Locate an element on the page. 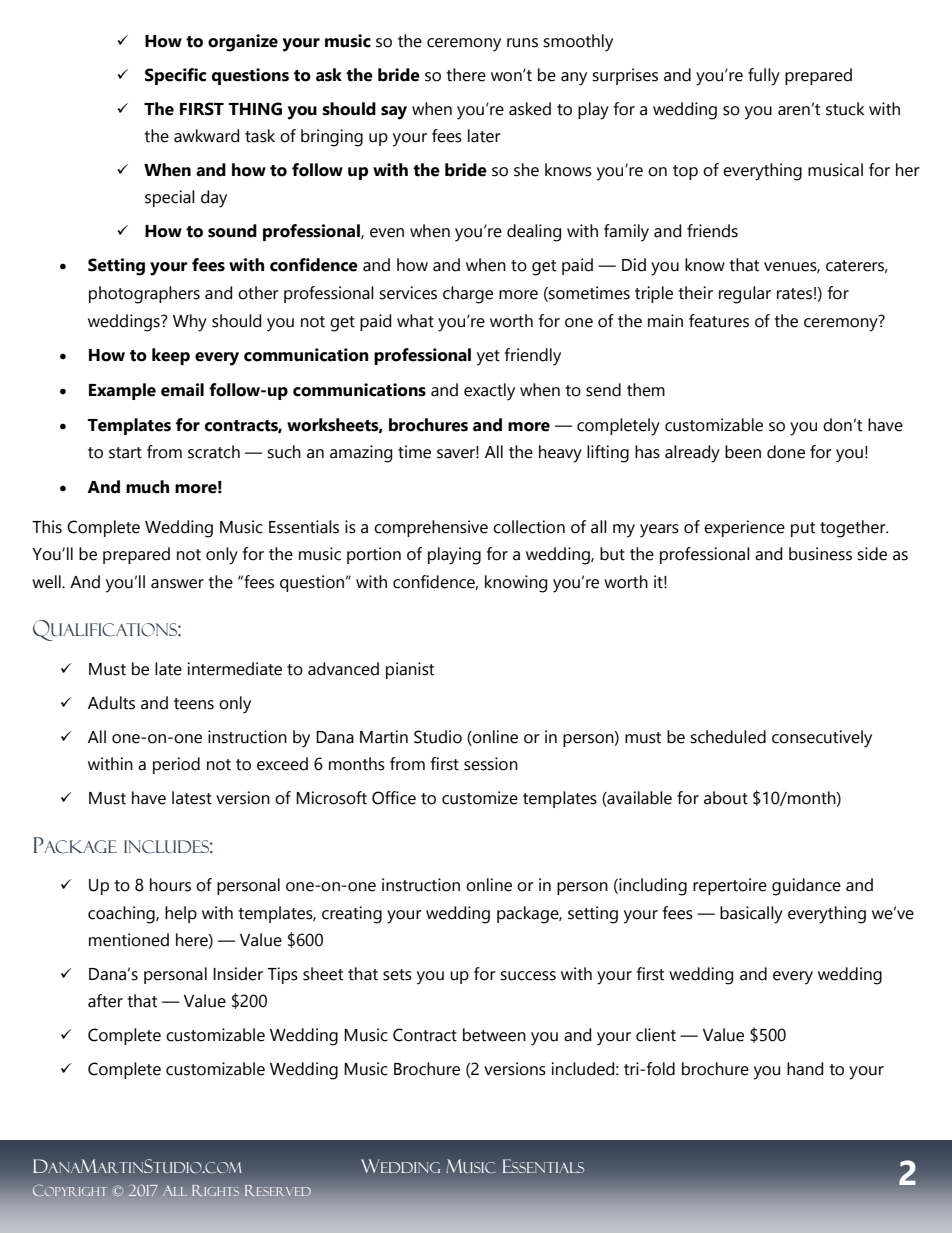  comprehensive is located at coordinates (431, 528).
